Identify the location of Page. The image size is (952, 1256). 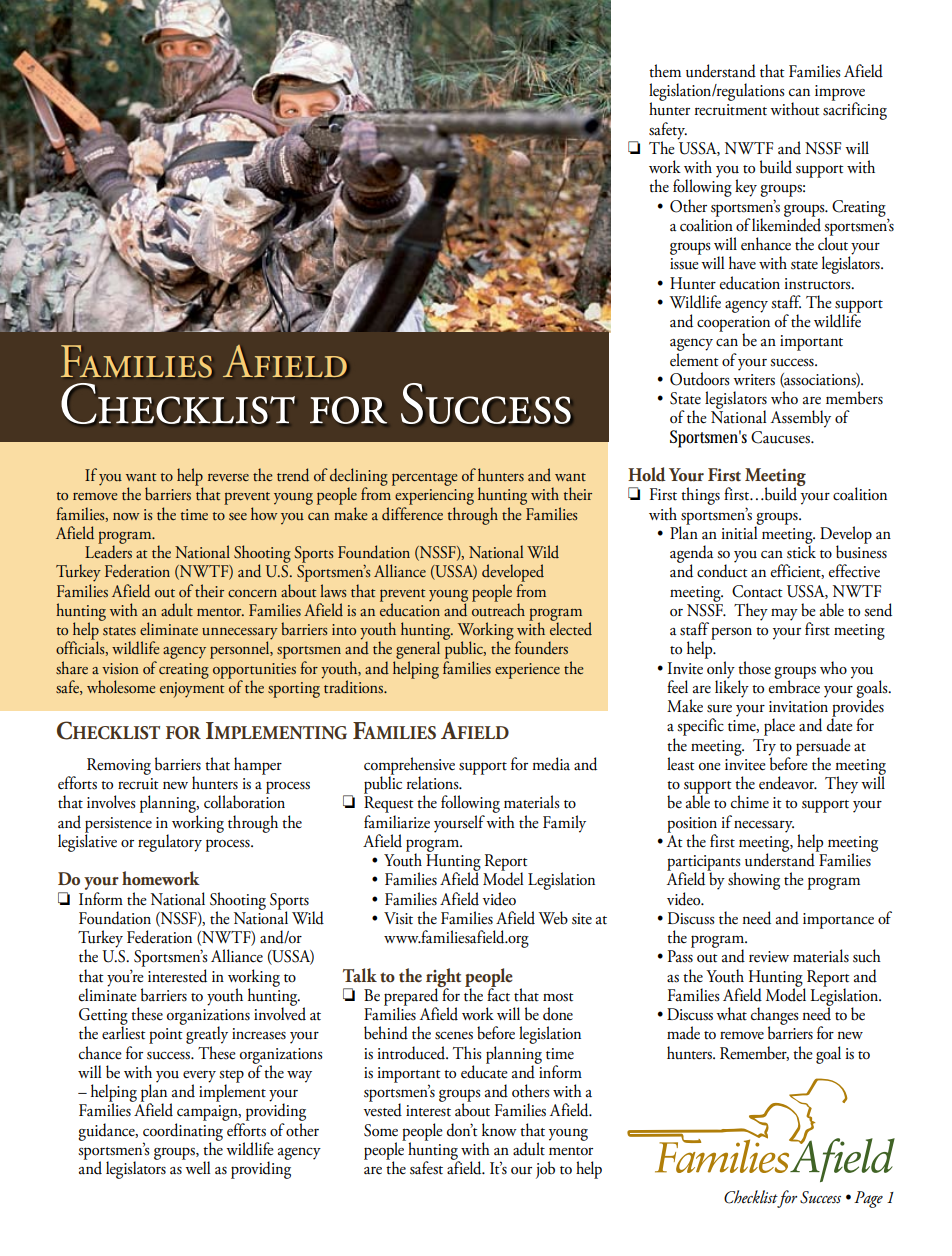
(868, 1199).
